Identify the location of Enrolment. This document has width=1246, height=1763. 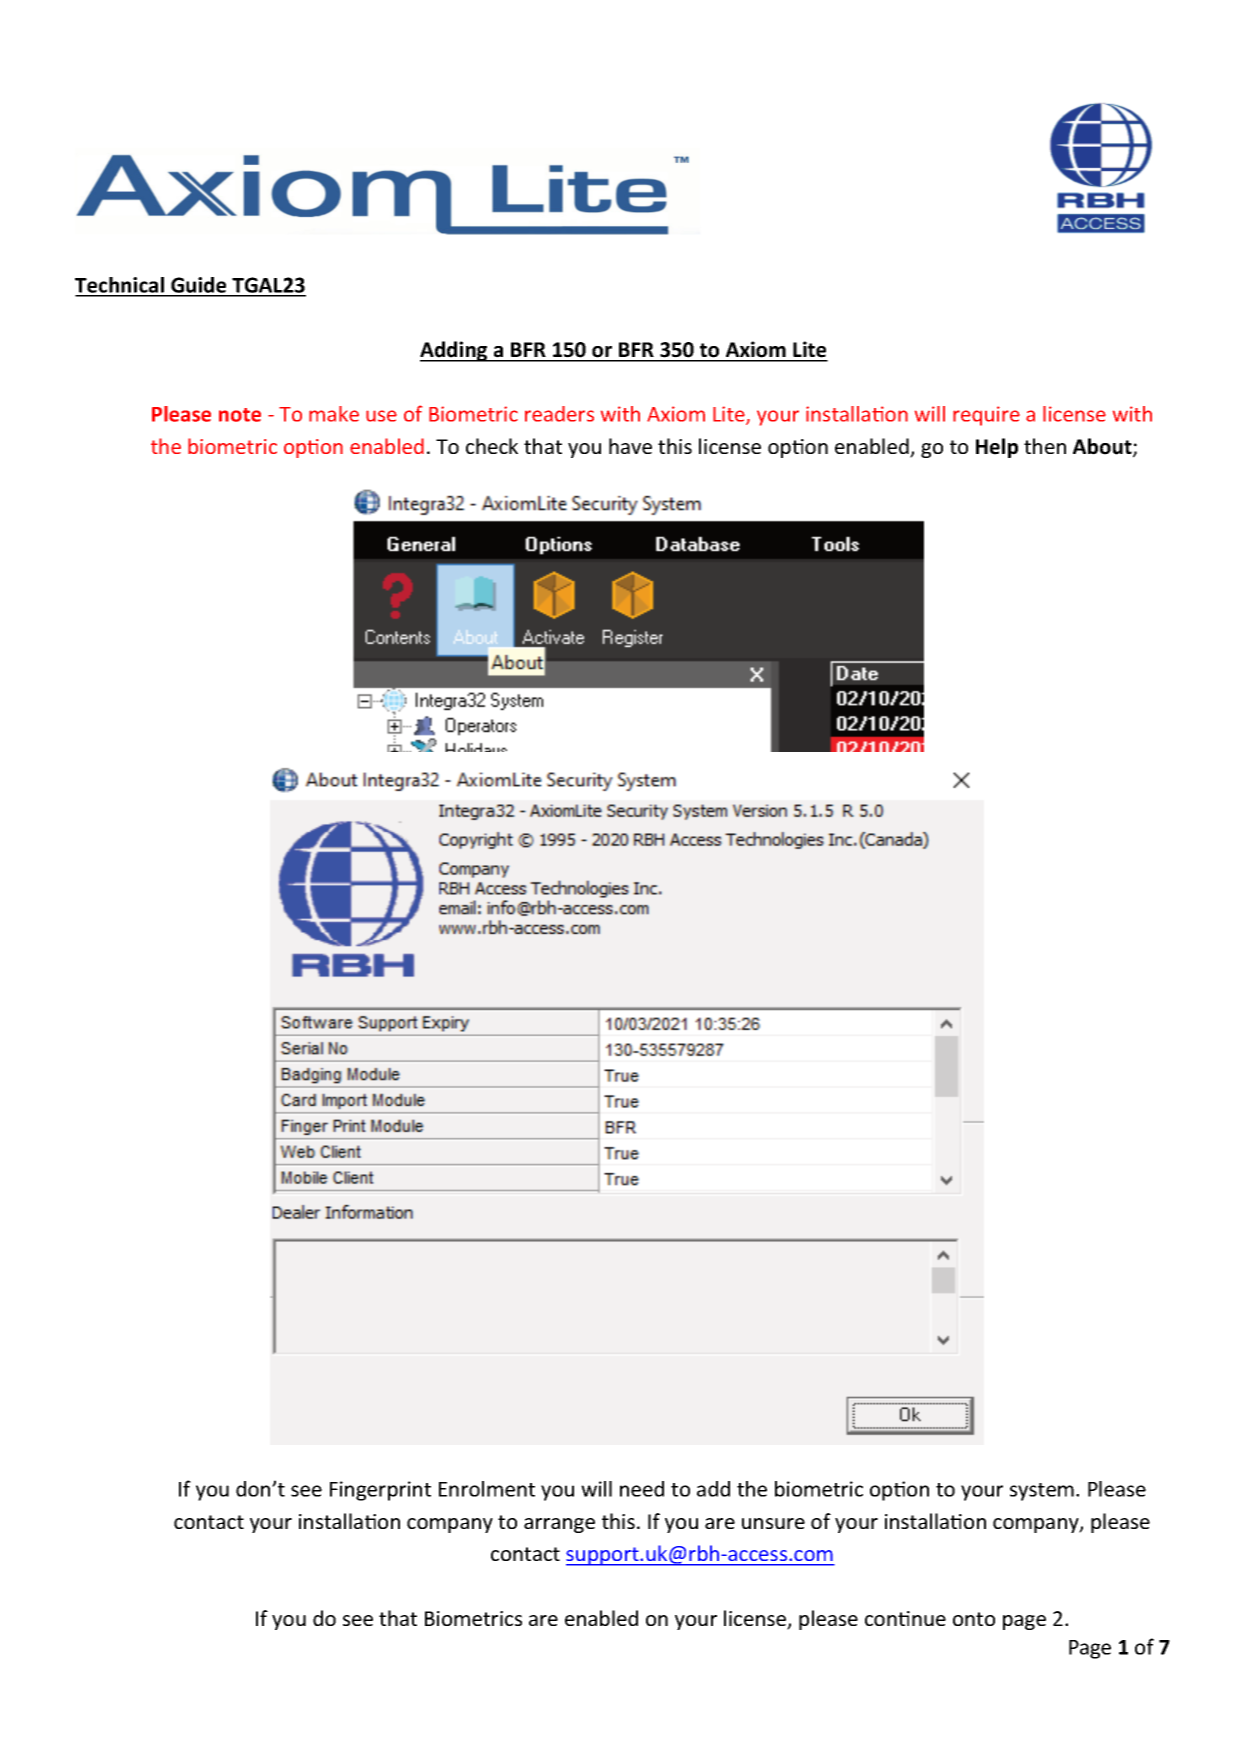
(487, 1489).
